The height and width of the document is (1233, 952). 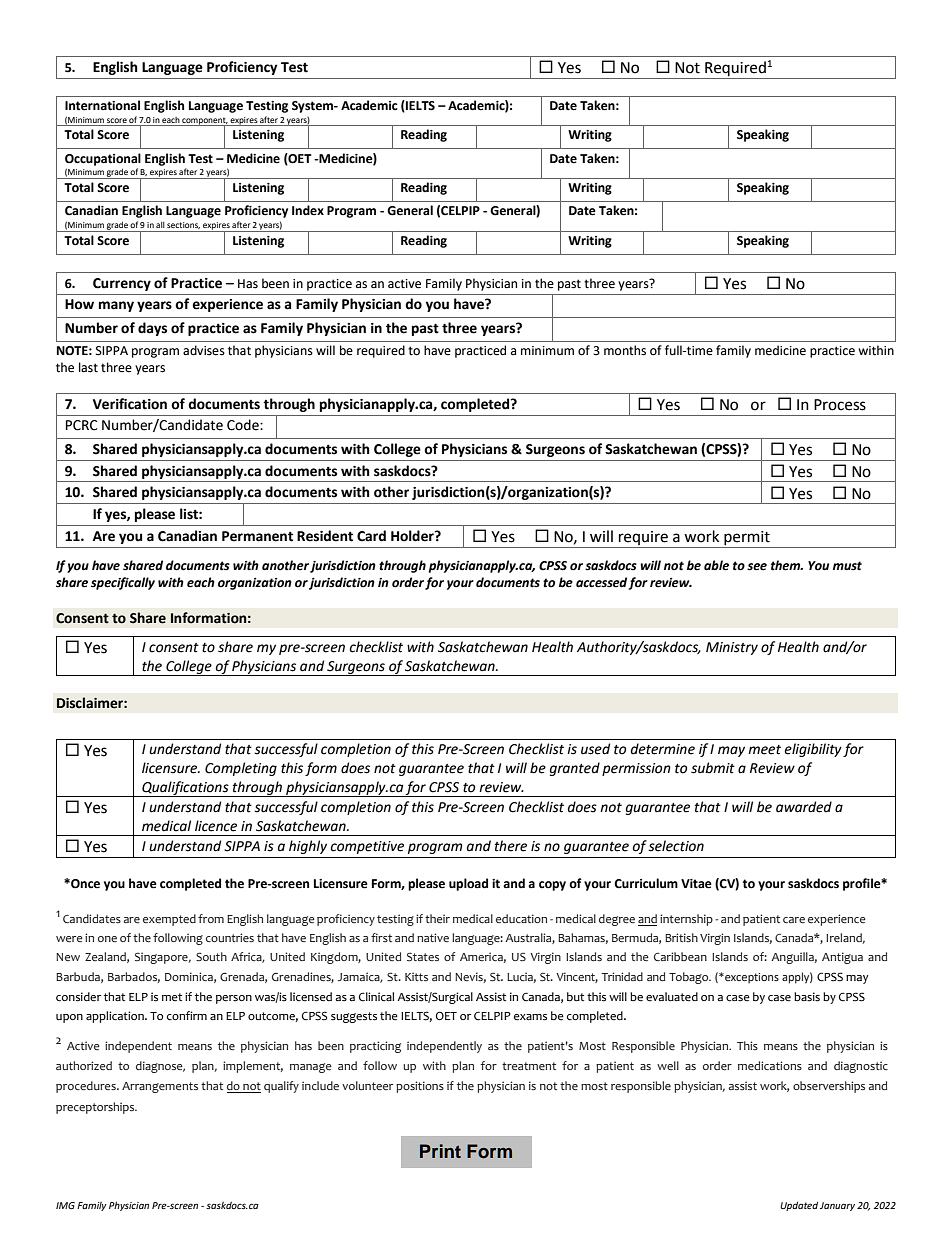 What do you see at coordinates (103, 159) in the document?
I see `Occupational` at bounding box center [103, 159].
